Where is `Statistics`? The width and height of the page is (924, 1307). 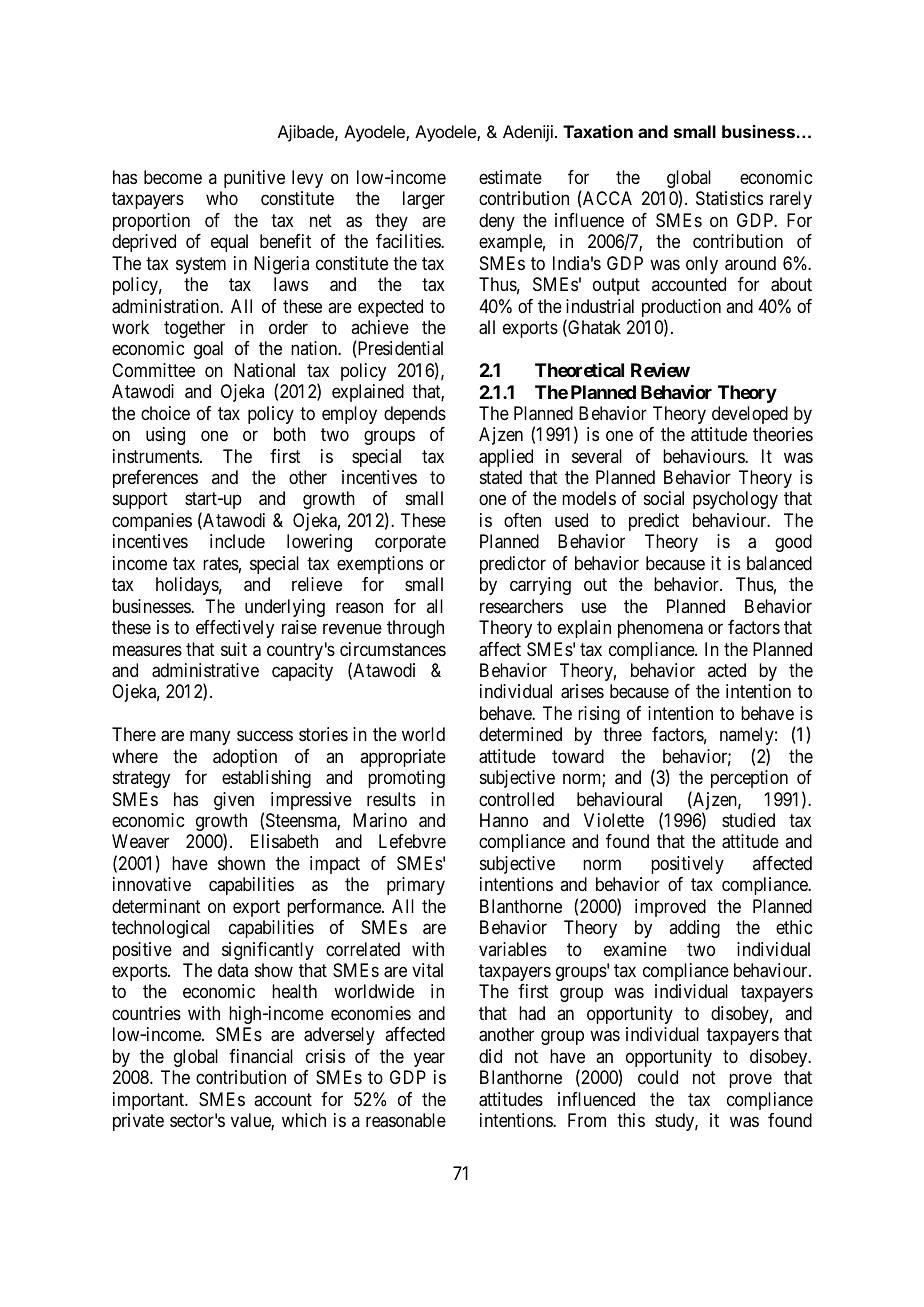 Statistics is located at coordinates (729, 198).
